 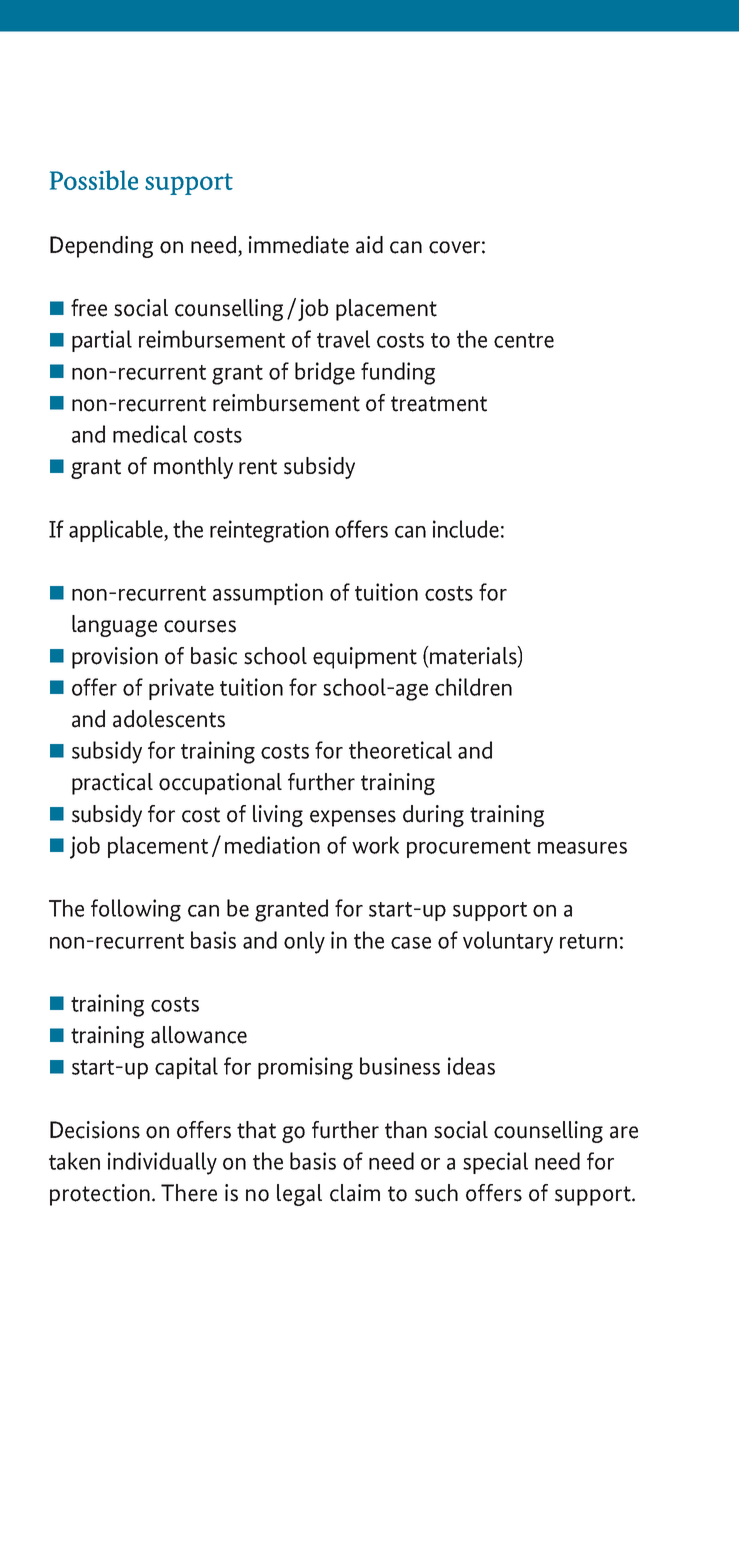 I want to click on aid, so click(x=369, y=245).
